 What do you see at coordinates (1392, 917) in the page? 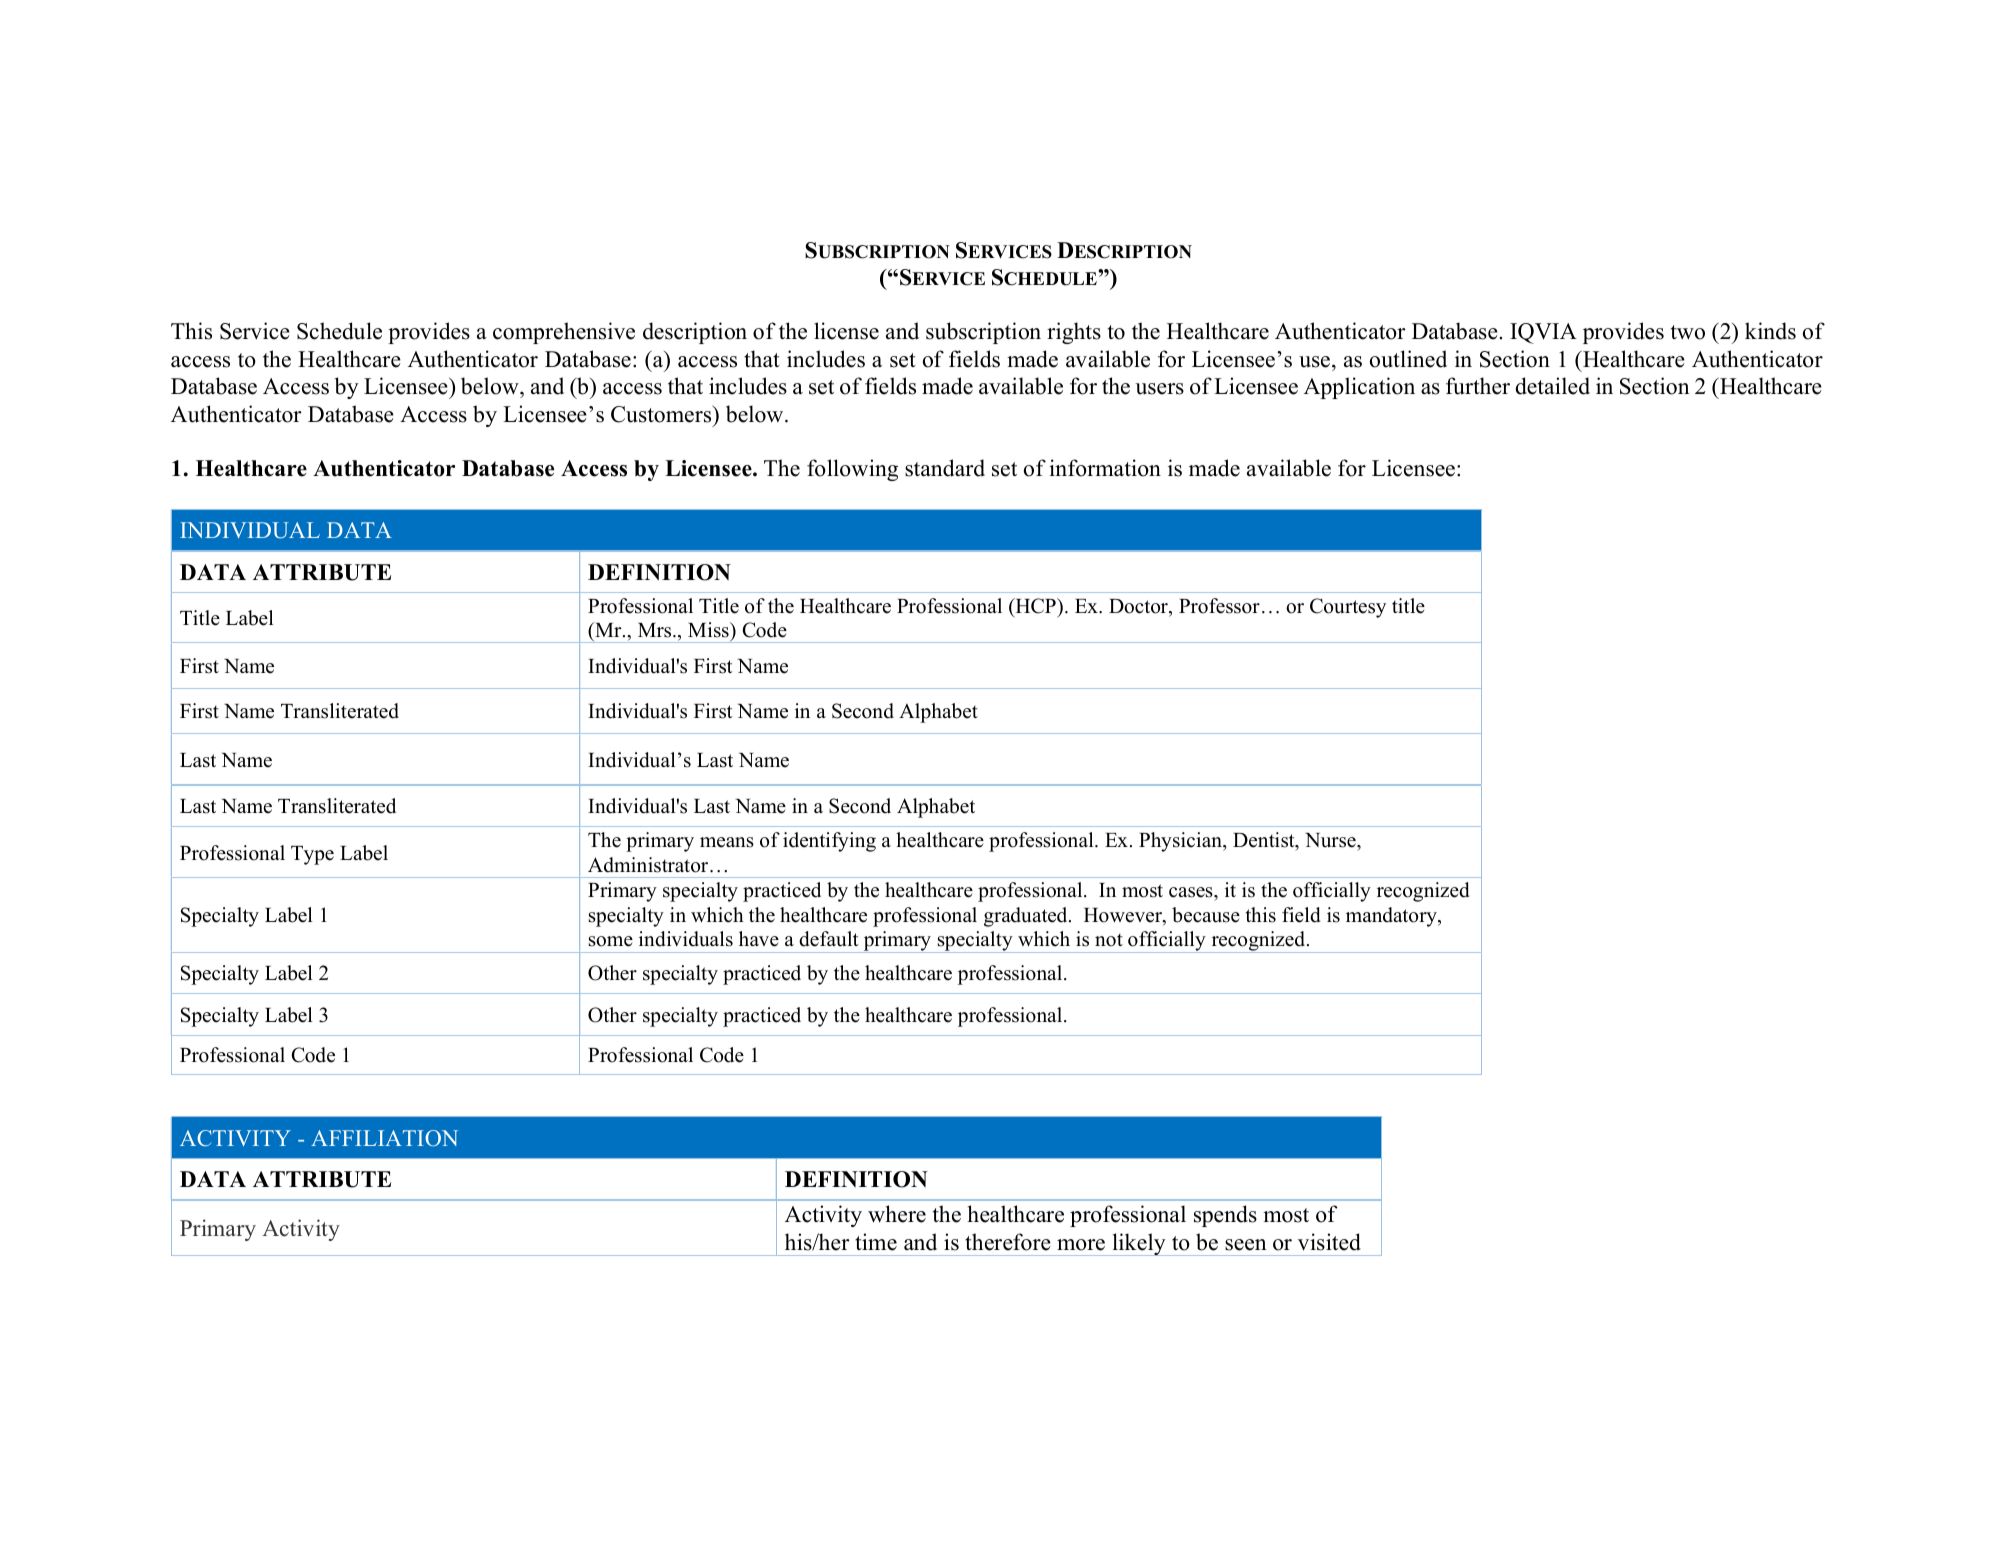
I see `mandatory` at bounding box center [1392, 917].
